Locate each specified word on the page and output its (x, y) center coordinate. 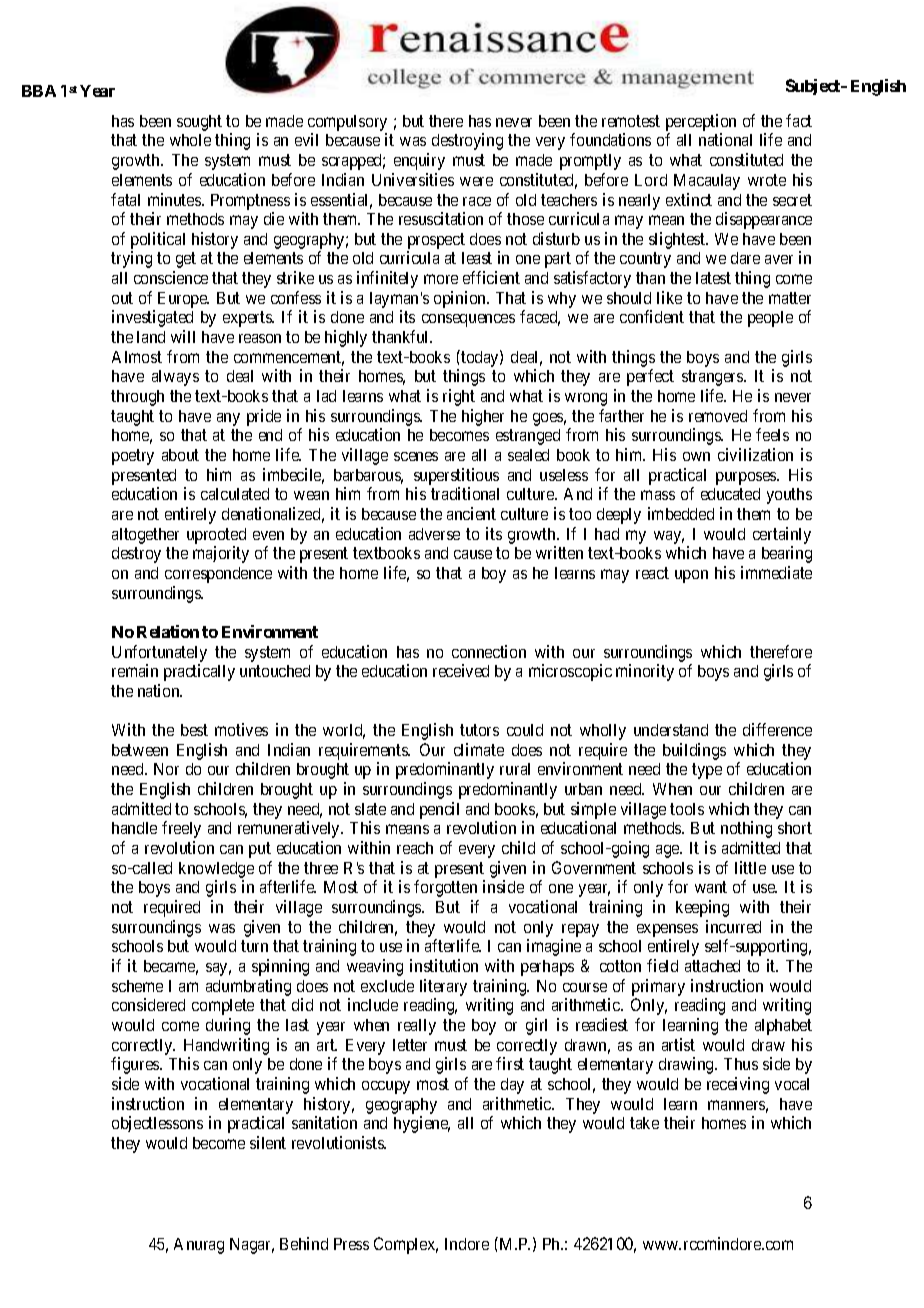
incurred (733, 926)
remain (135, 670)
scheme (137, 986)
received (461, 670)
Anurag (199, 1246)
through (137, 398)
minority (645, 672)
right (459, 397)
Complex (406, 1245)
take (644, 1123)
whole (190, 140)
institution (444, 965)
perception (701, 124)
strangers (713, 378)
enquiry (419, 161)
